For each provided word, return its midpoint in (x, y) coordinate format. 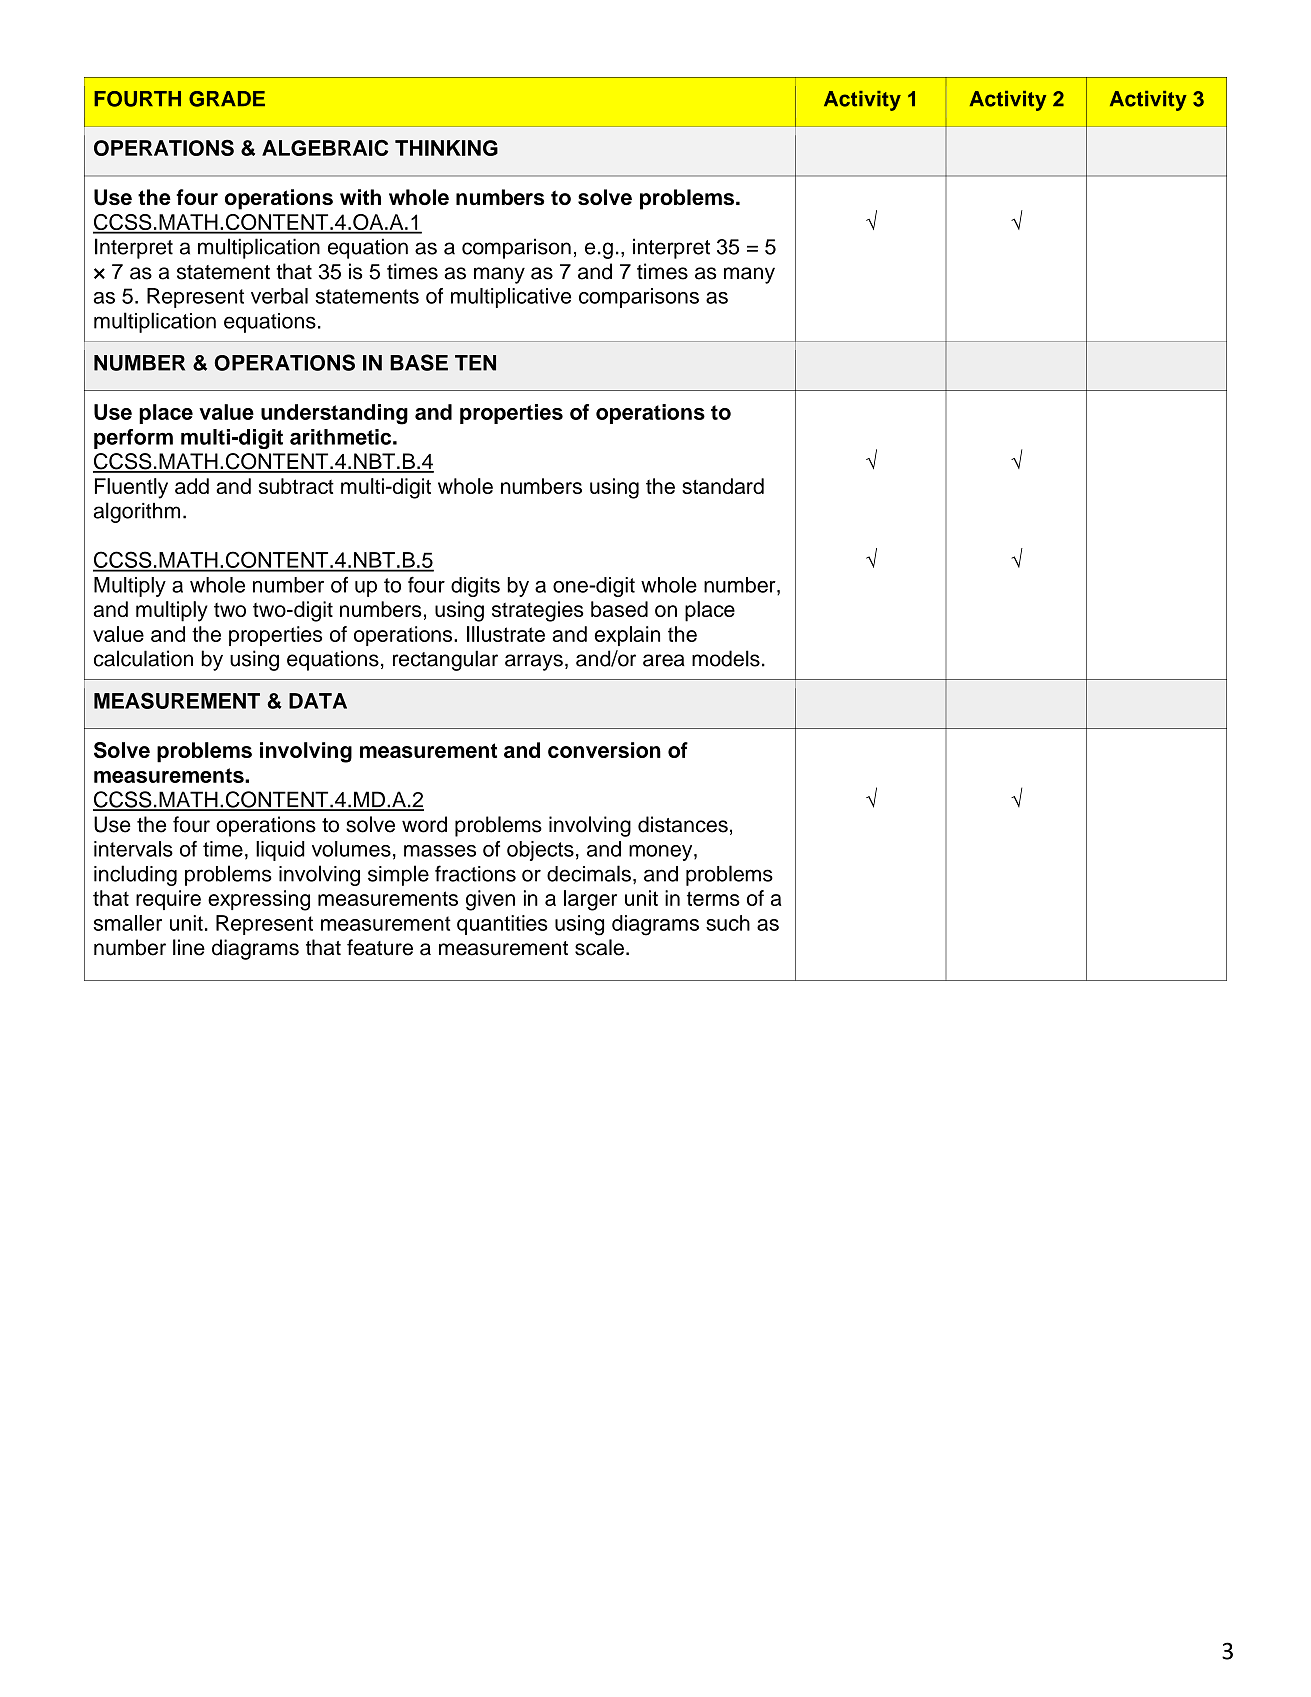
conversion (604, 750)
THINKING (446, 148)
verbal (279, 296)
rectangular (445, 660)
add (192, 486)
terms (713, 898)
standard (723, 486)
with (360, 197)
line (189, 947)
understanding (334, 414)
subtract (296, 486)
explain (627, 636)
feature (380, 947)
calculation (143, 658)
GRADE (227, 99)
